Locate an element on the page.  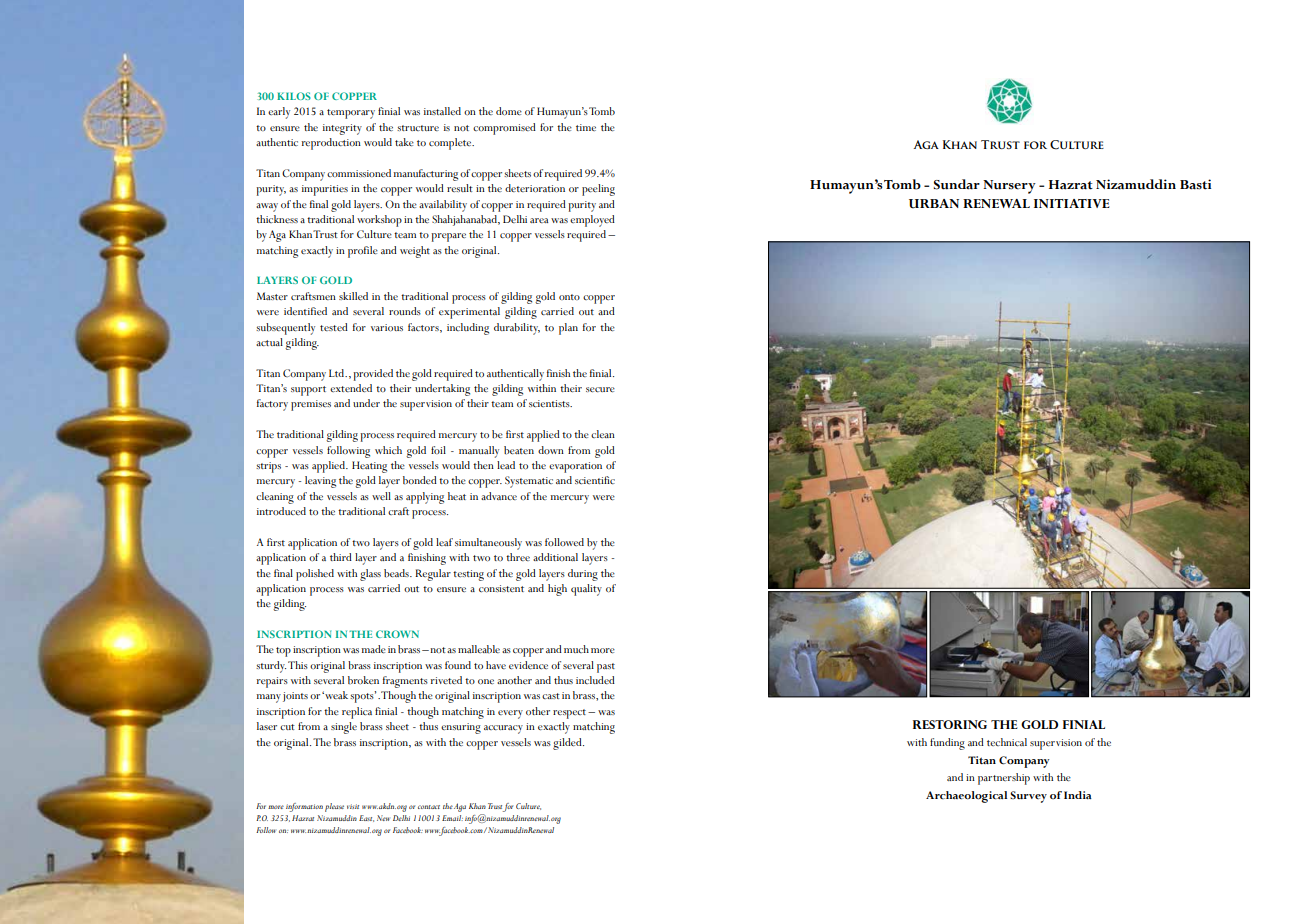
visit is located at coordinates (353, 806).
